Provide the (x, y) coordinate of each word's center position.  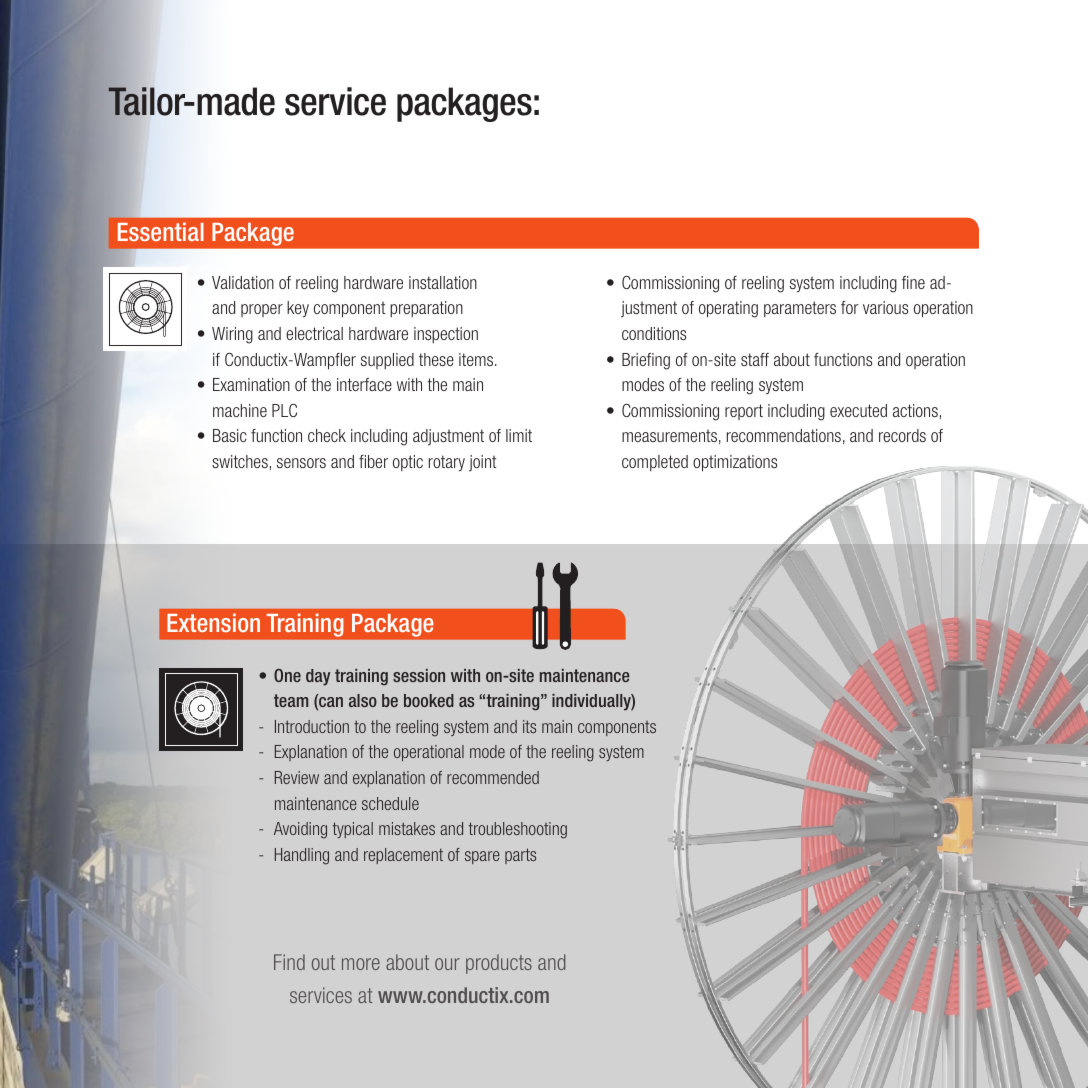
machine (240, 410)
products (499, 964)
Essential (161, 231)
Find (289, 962)
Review (297, 777)
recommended (493, 777)
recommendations (784, 435)
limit (519, 435)
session (419, 675)
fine (913, 282)
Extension (213, 622)
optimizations (735, 463)
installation (443, 282)
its (529, 726)
